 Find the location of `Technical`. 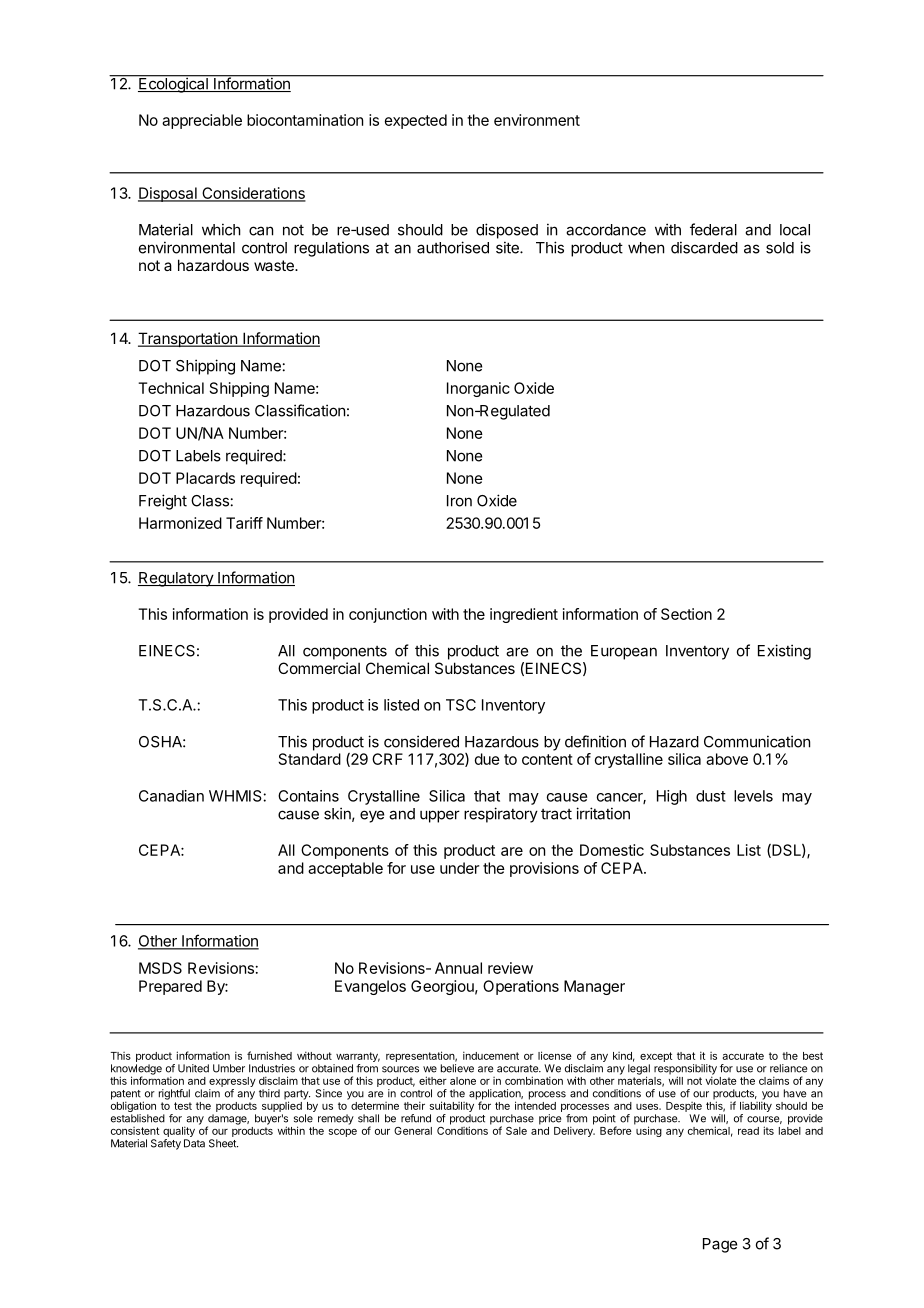

Technical is located at coordinates (171, 388).
